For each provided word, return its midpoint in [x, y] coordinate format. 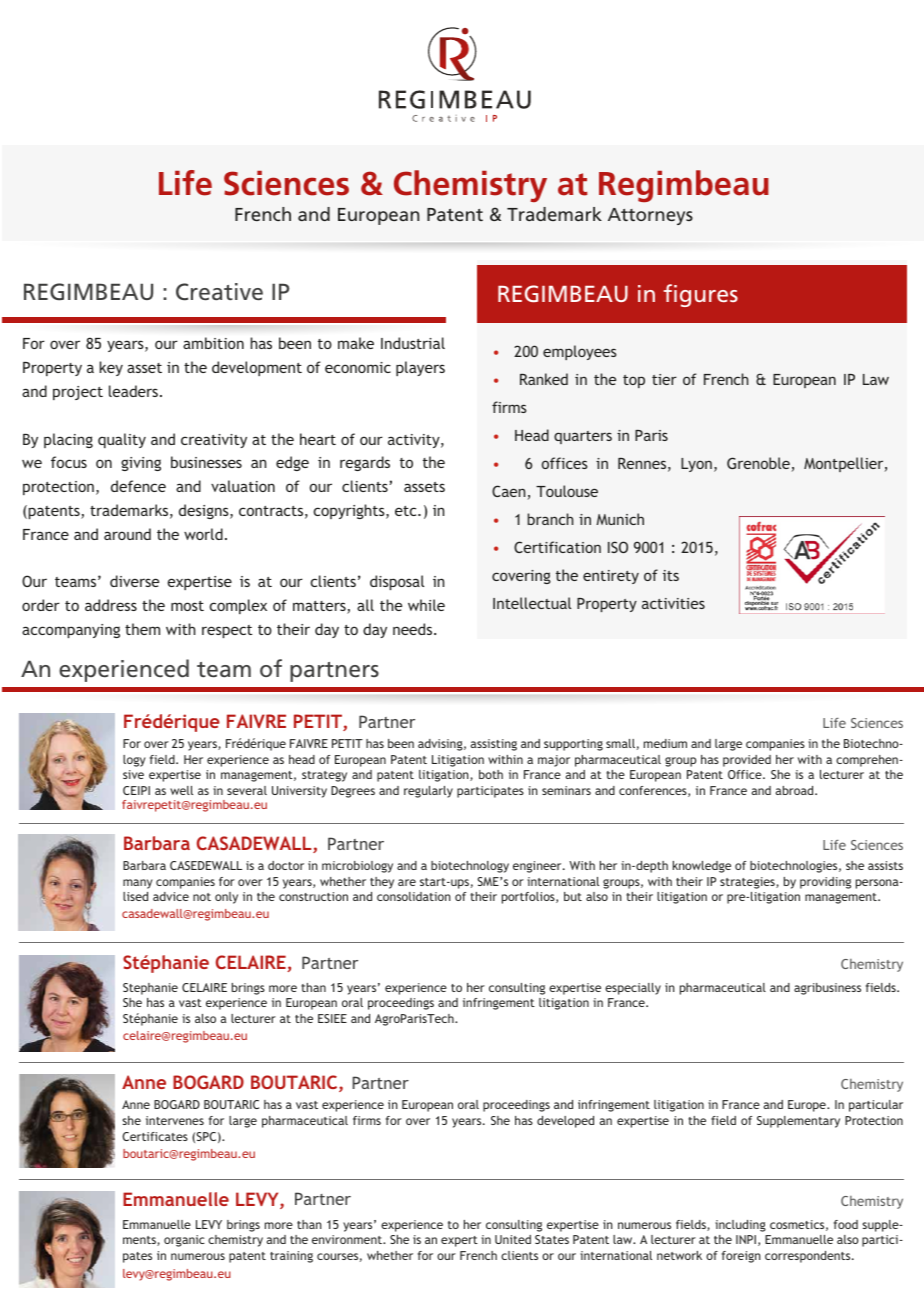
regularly [428, 792]
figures [701, 295]
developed [565, 1122]
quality [122, 440]
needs [414, 629]
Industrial [413, 343]
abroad [796, 790]
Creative [219, 292]
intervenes [175, 1120]
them [142, 629]
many [138, 884]
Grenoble [758, 463]
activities [673, 603]
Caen [508, 491]
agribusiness [827, 989]
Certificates [155, 1136]
